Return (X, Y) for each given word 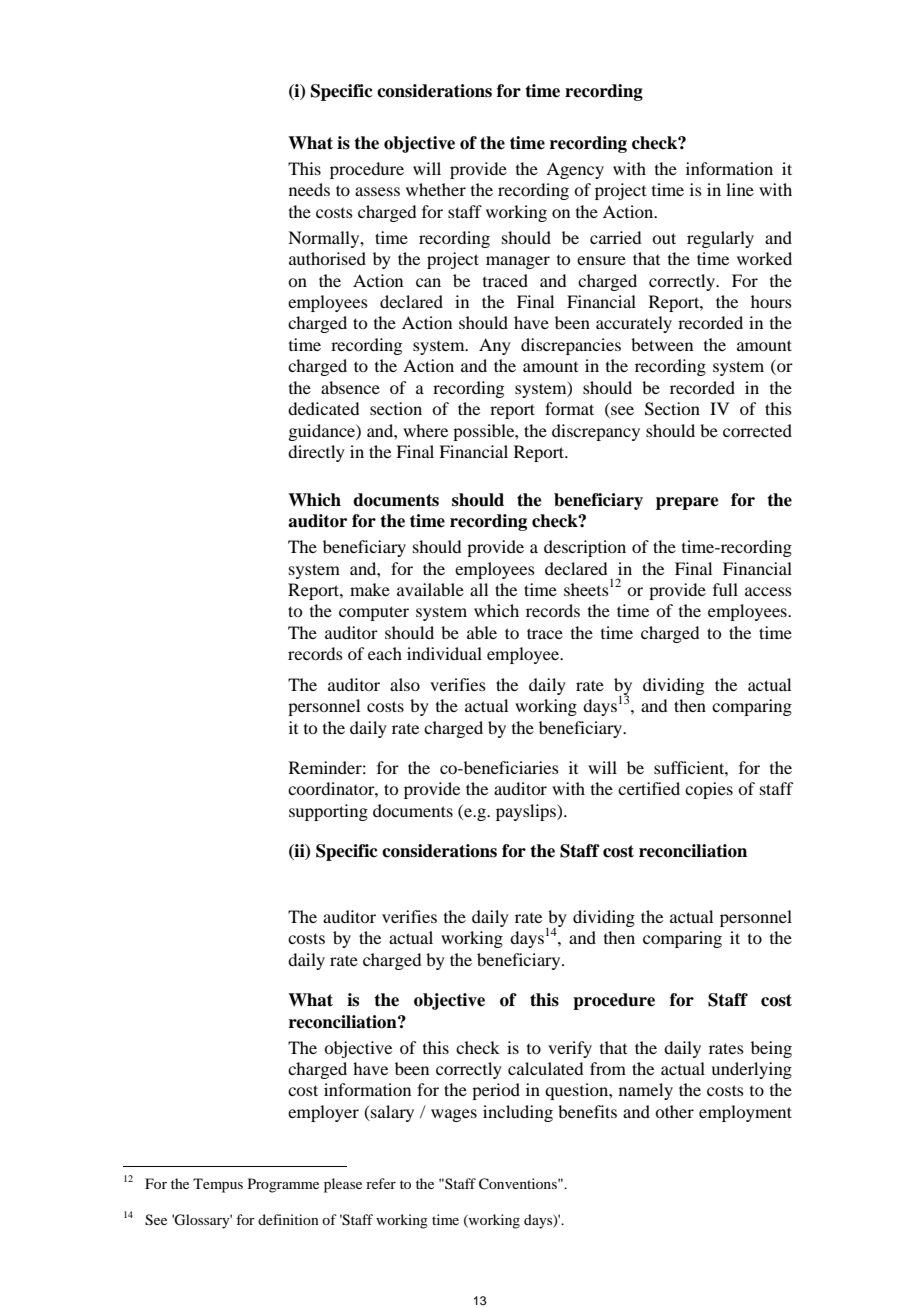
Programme (283, 1185)
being (771, 1049)
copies (709, 790)
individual (444, 653)
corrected (757, 430)
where (425, 430)
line (740, 189)
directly (316, 453)
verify (570, 1049)
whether (436, 189)
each (385, 653)
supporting (328, 812)
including (518, 1113)
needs (309, 189)
